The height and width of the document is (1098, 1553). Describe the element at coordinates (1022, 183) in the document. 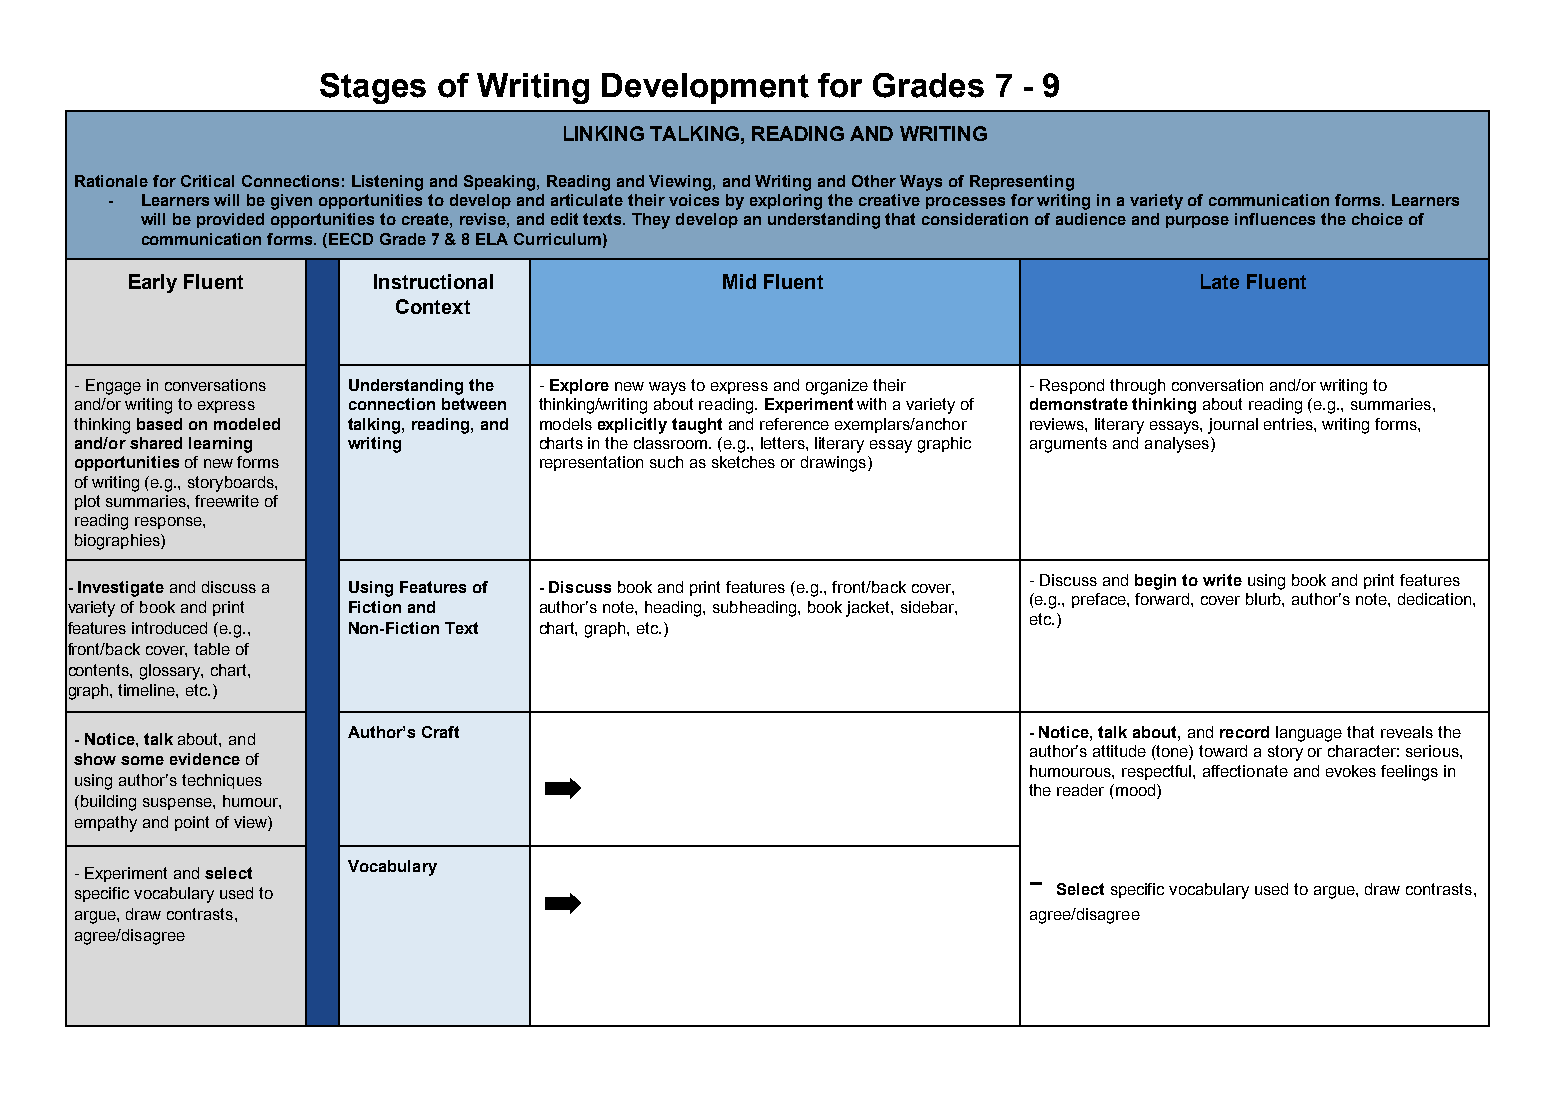

I see `Representing` at that location.
